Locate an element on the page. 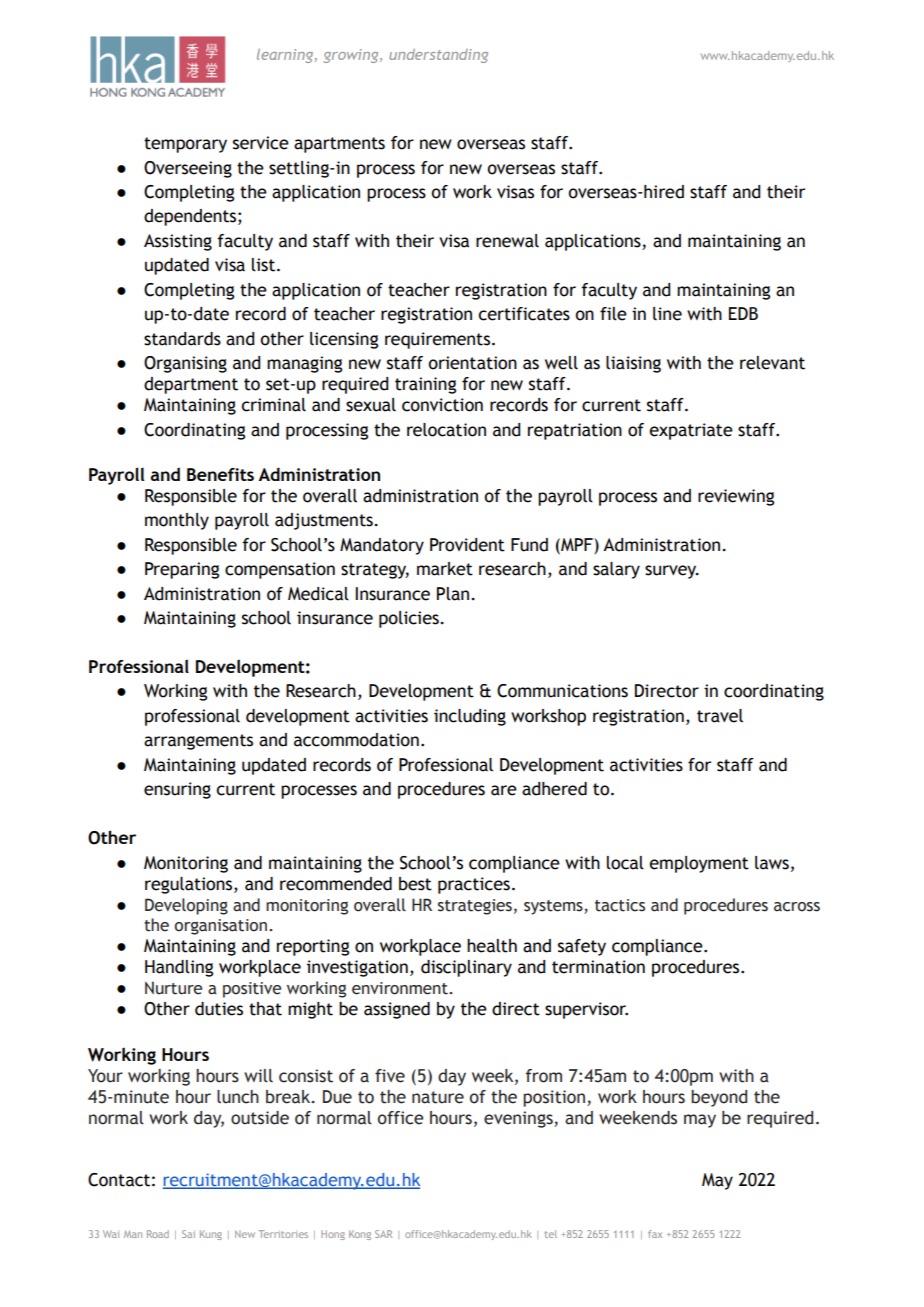  EDB is located at coordinates (743, 313).
